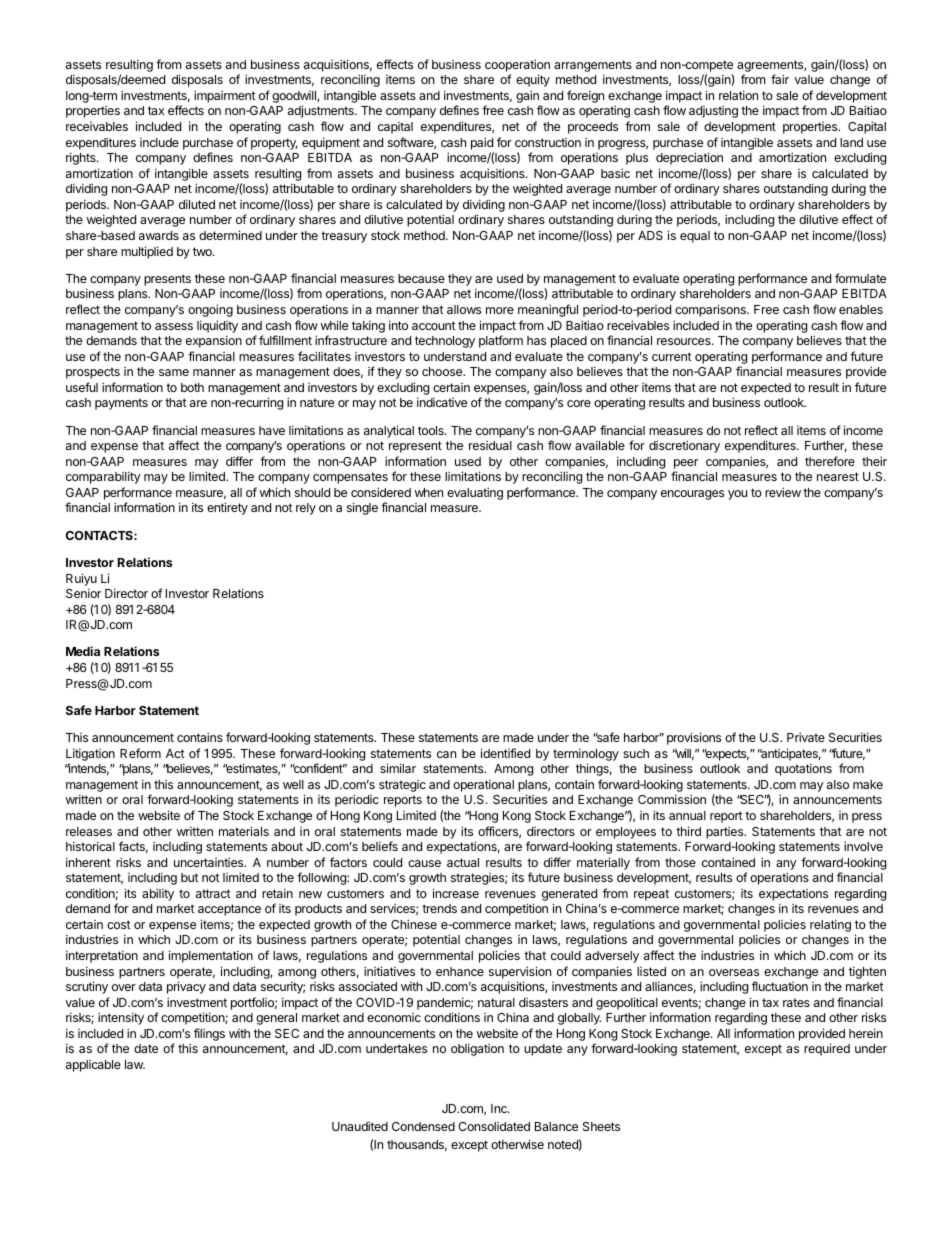 The image size is (952, 1233). I want to click on obligation, so click(477, 1049).
